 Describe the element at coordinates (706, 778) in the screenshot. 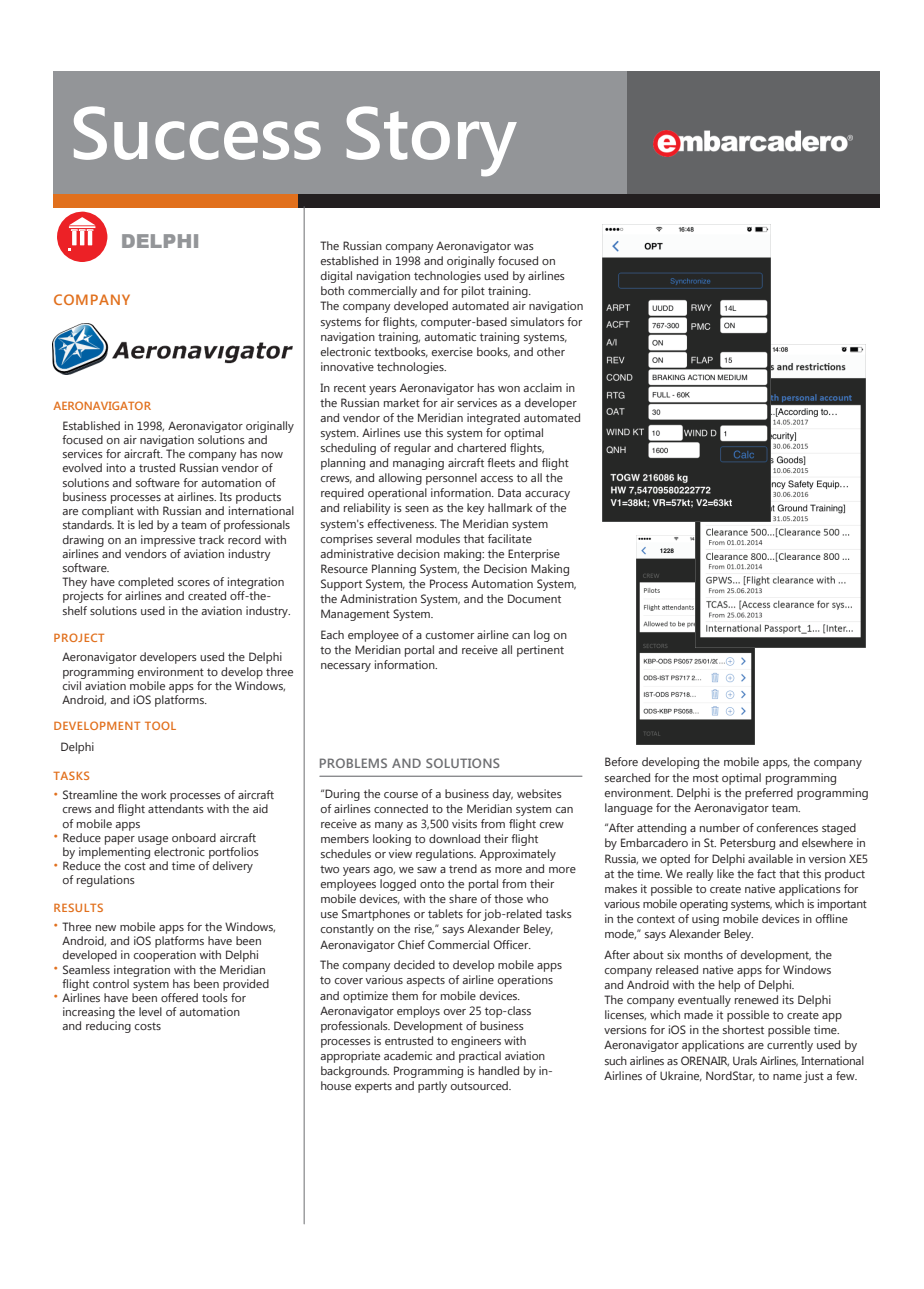

I see `most` at that location.
